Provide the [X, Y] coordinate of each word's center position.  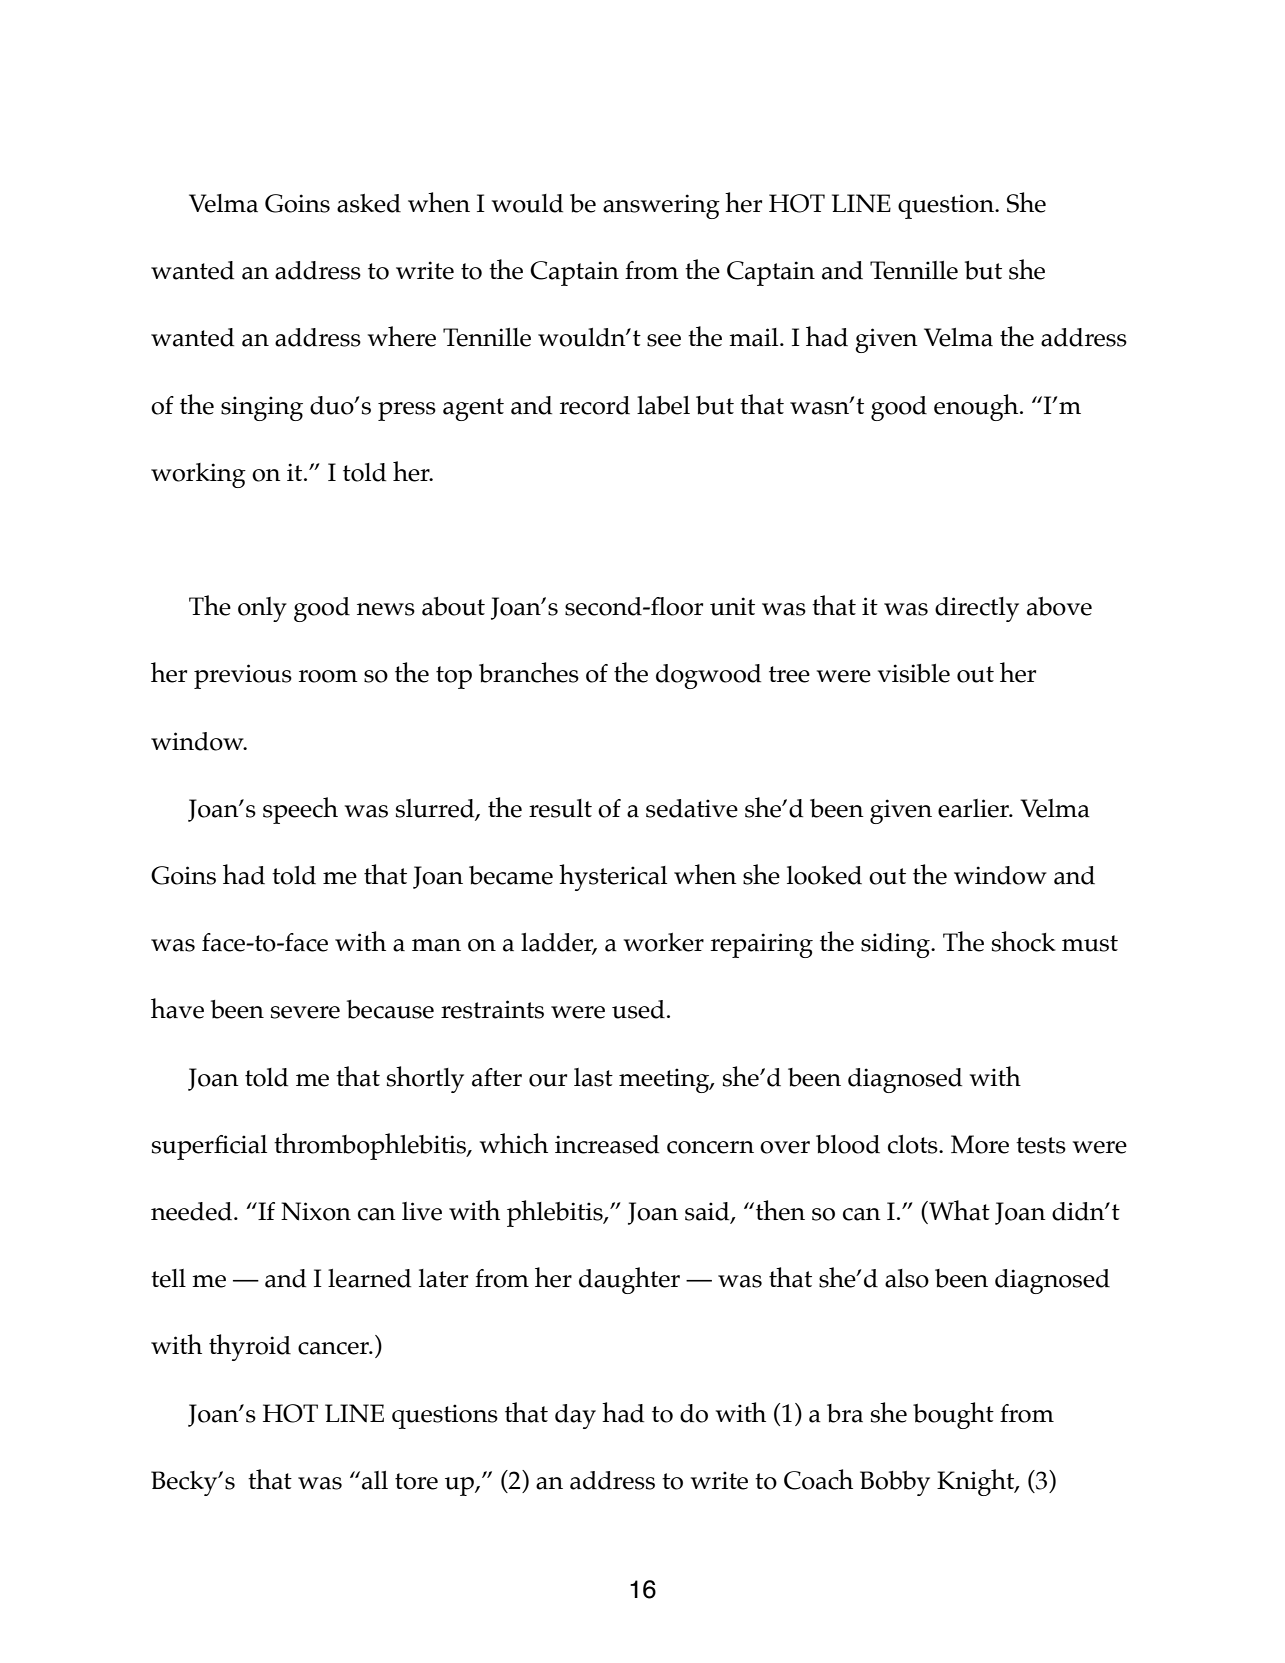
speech [300, 810]
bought [953, 1415]
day [575, 1416]
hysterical [613, 877]
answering [661, 206]
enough [977, 407]
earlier [975, 808]
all [375, 1480]
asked [369, 203]
